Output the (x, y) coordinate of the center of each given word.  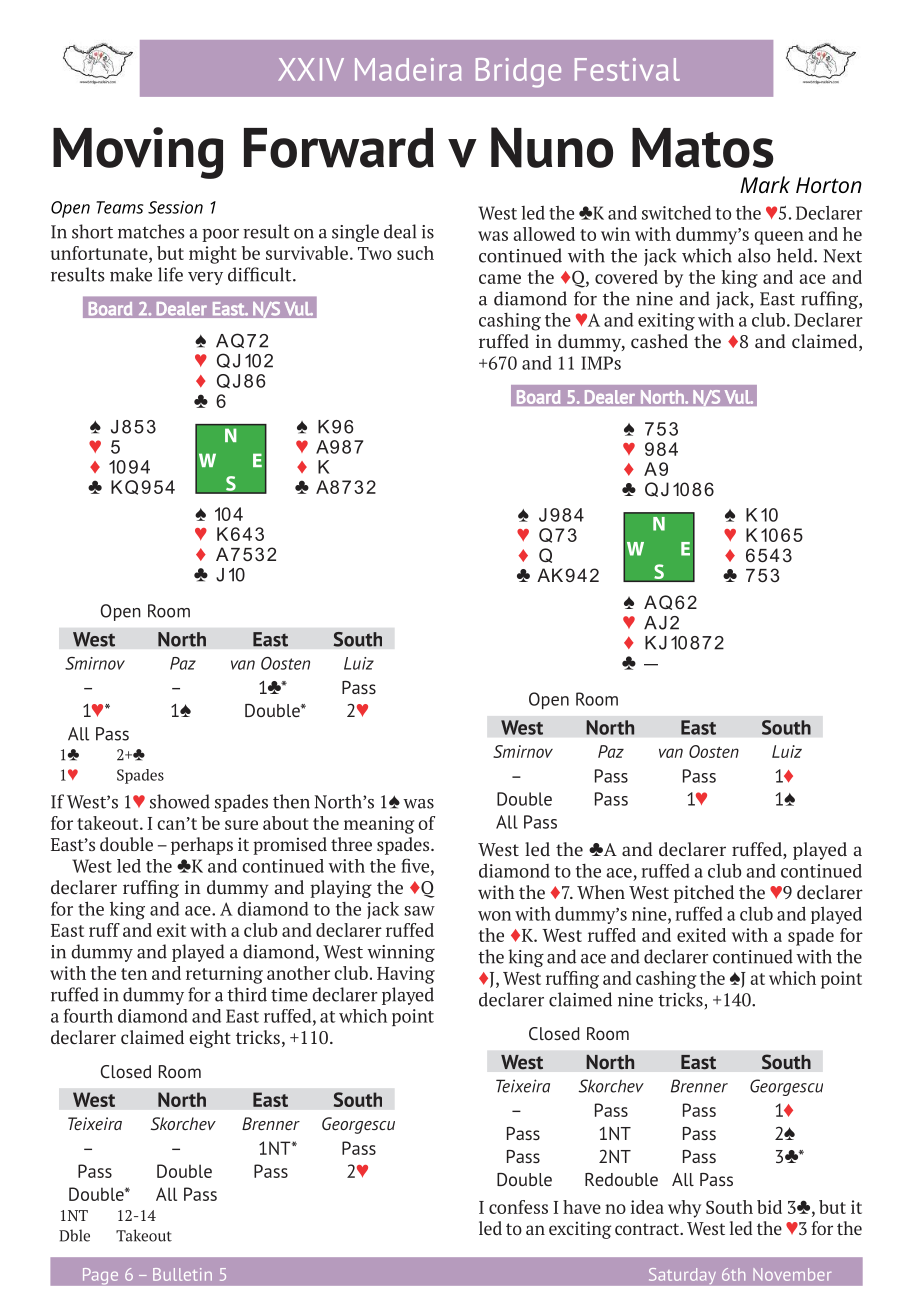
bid (769, 1207)
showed (180, 801)
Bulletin (182, 1274)
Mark (765, 184)
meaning (379, 825)
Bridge (518, 73)
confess (518, 1207)
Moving (138, 153)
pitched (704, 894)
